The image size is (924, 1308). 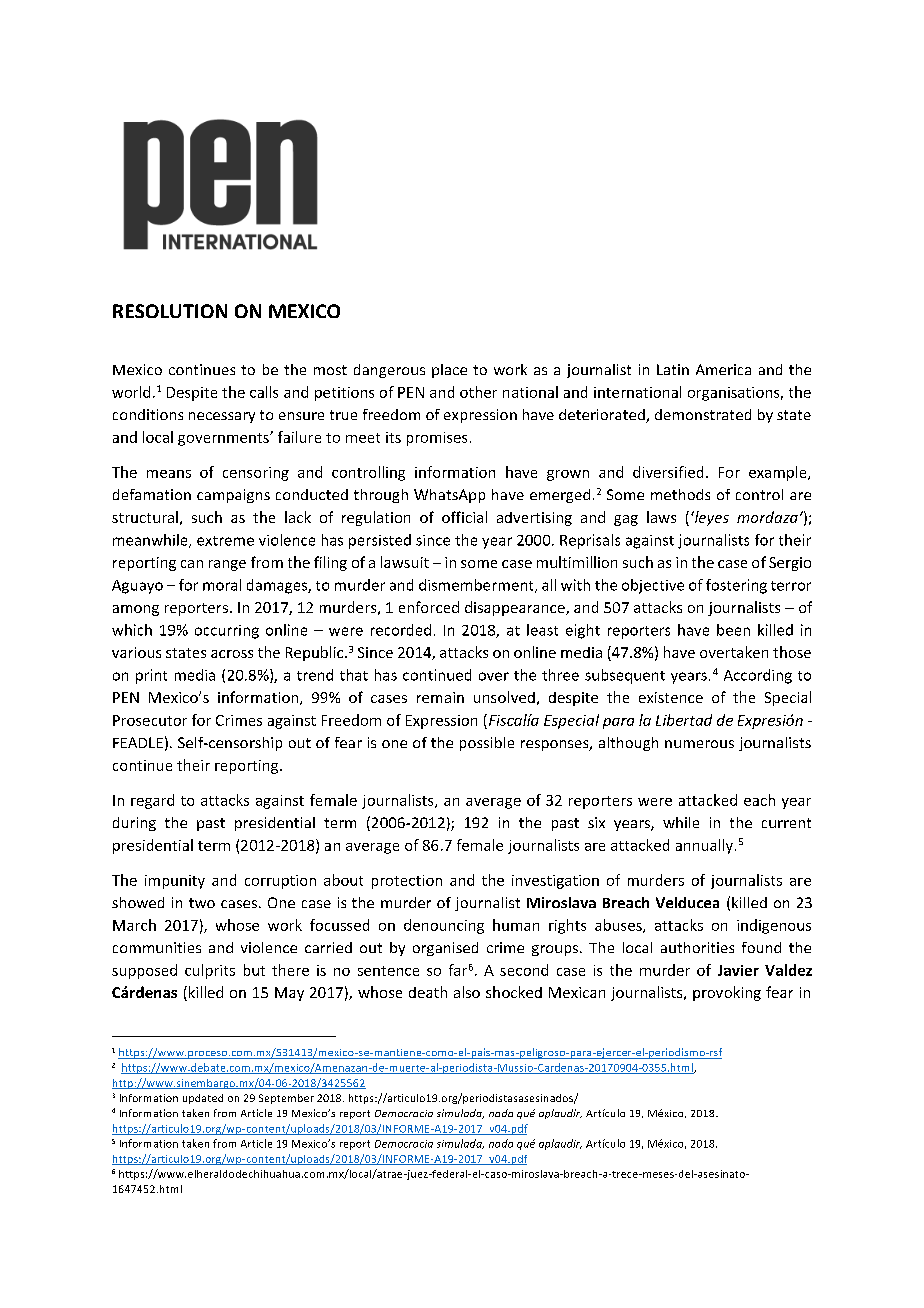 What do you see at coordinates (170, 311) in the page?
I see `RESOLUTION` at bounding box center [170, 311].
